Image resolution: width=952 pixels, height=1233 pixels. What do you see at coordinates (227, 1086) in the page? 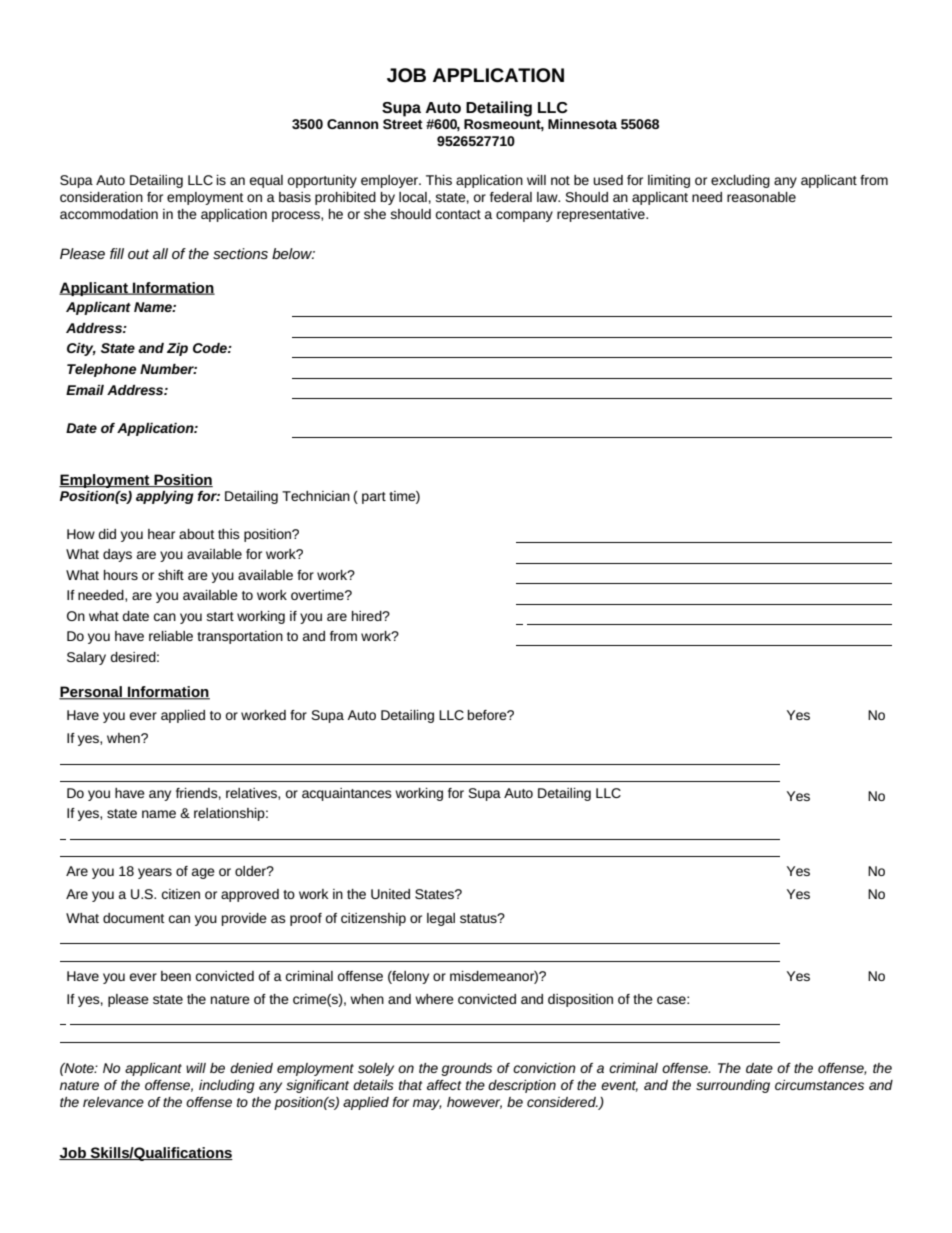
I see `including` at bounding box center [227, 1086].
